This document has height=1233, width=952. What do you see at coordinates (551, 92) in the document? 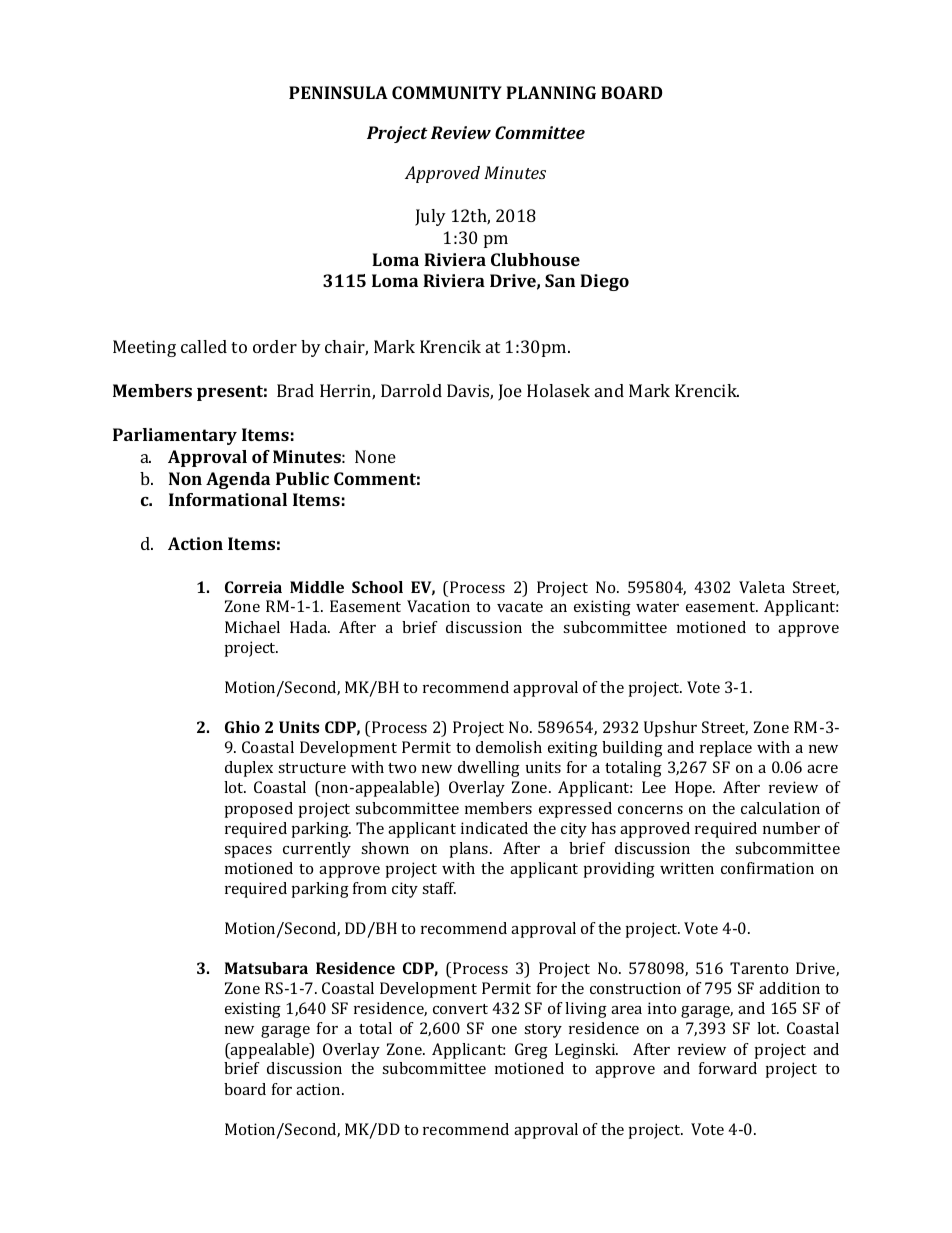
I see `PLANNING` at bounding box center [551, 92].
